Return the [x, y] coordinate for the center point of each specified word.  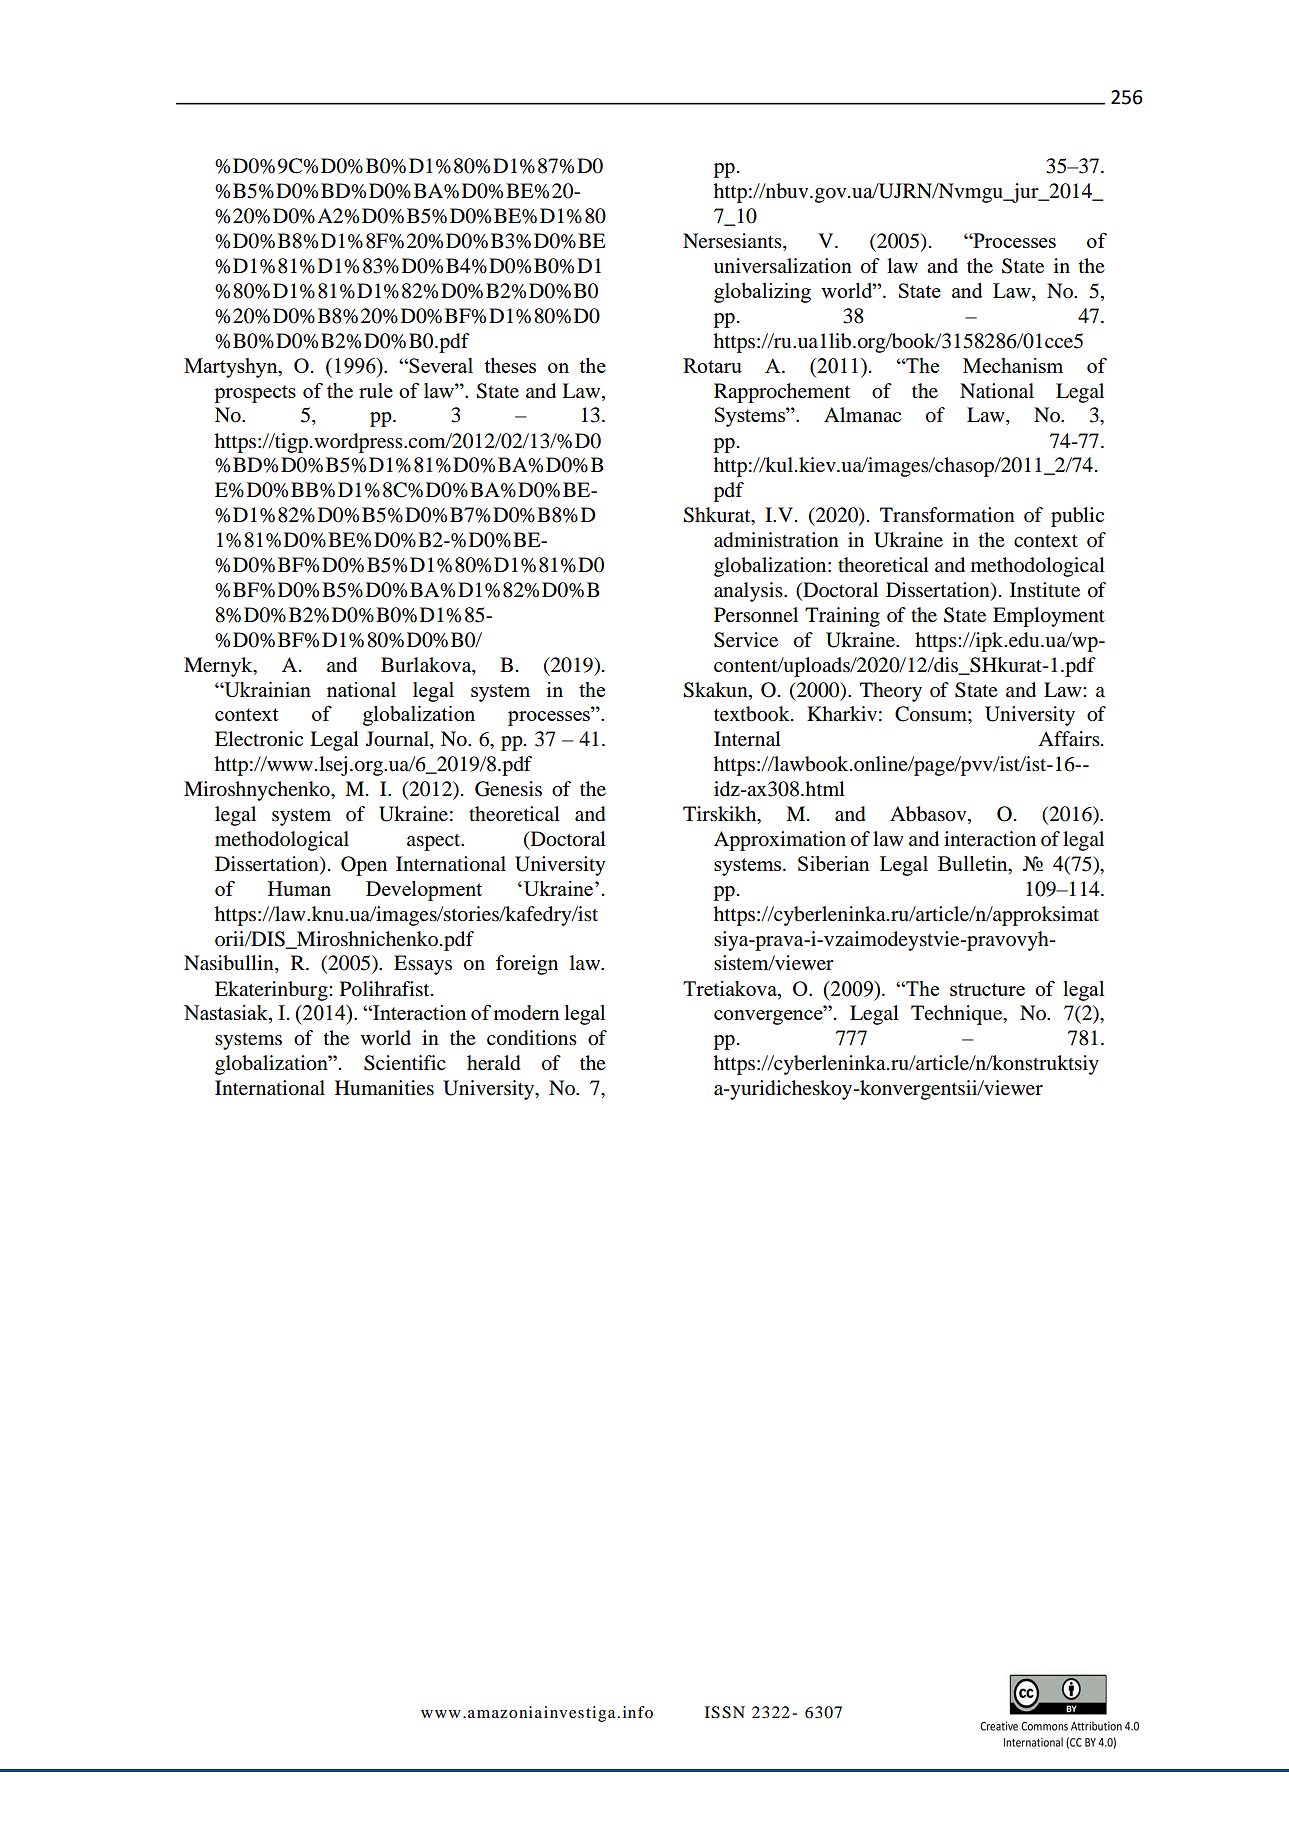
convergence [769, 1017]
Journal [398, 740]
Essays [423, 965]
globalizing [762, 293]
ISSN [725, 1712]
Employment [1049, 617]
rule [376, 390]
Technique [958, 1015]
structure [987, 989]
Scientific [405, 1063]
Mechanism [1013, 365]
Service [746, 640]
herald [494, 1063]
